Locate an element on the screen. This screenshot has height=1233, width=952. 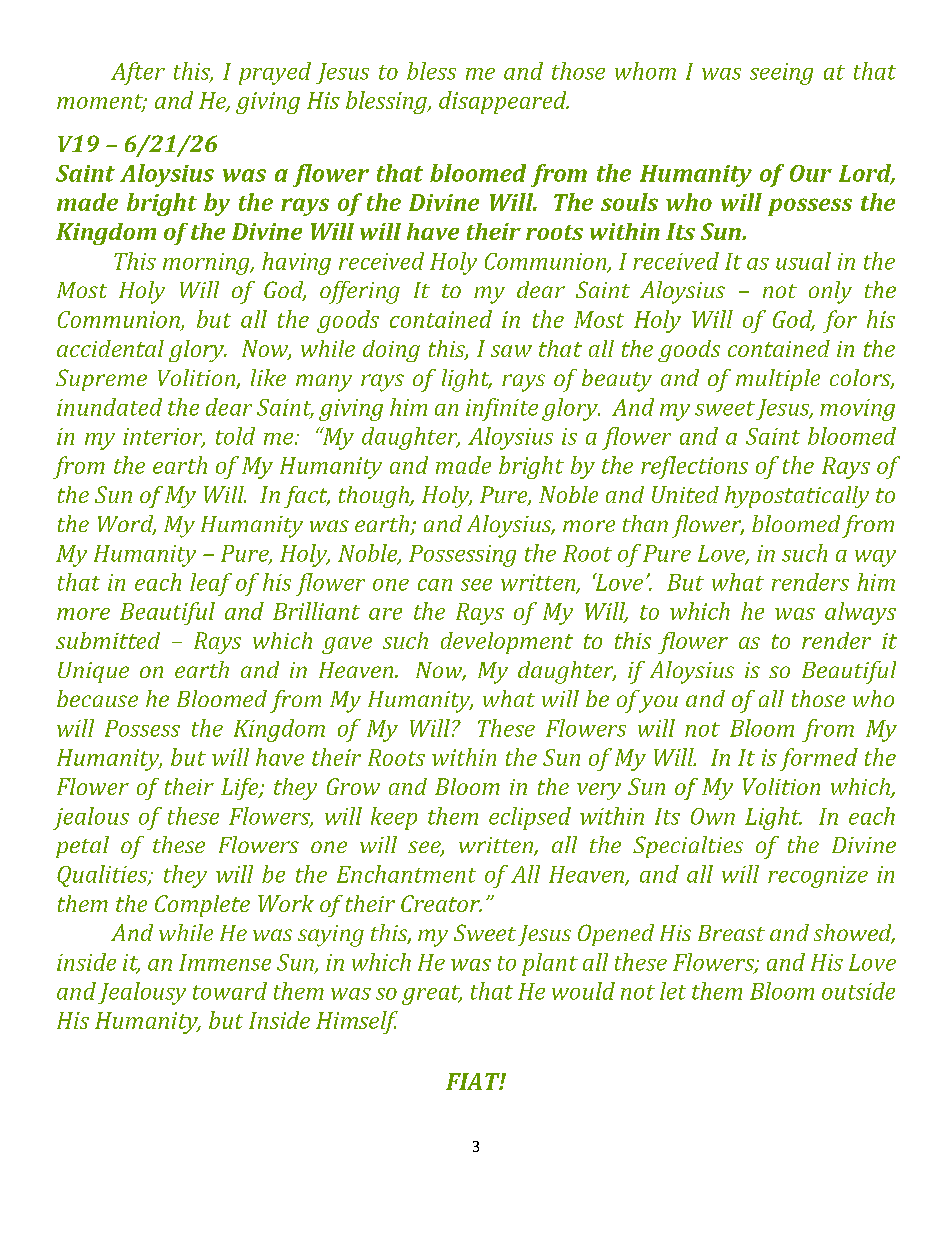
United is located at coordinates (685, 494).
